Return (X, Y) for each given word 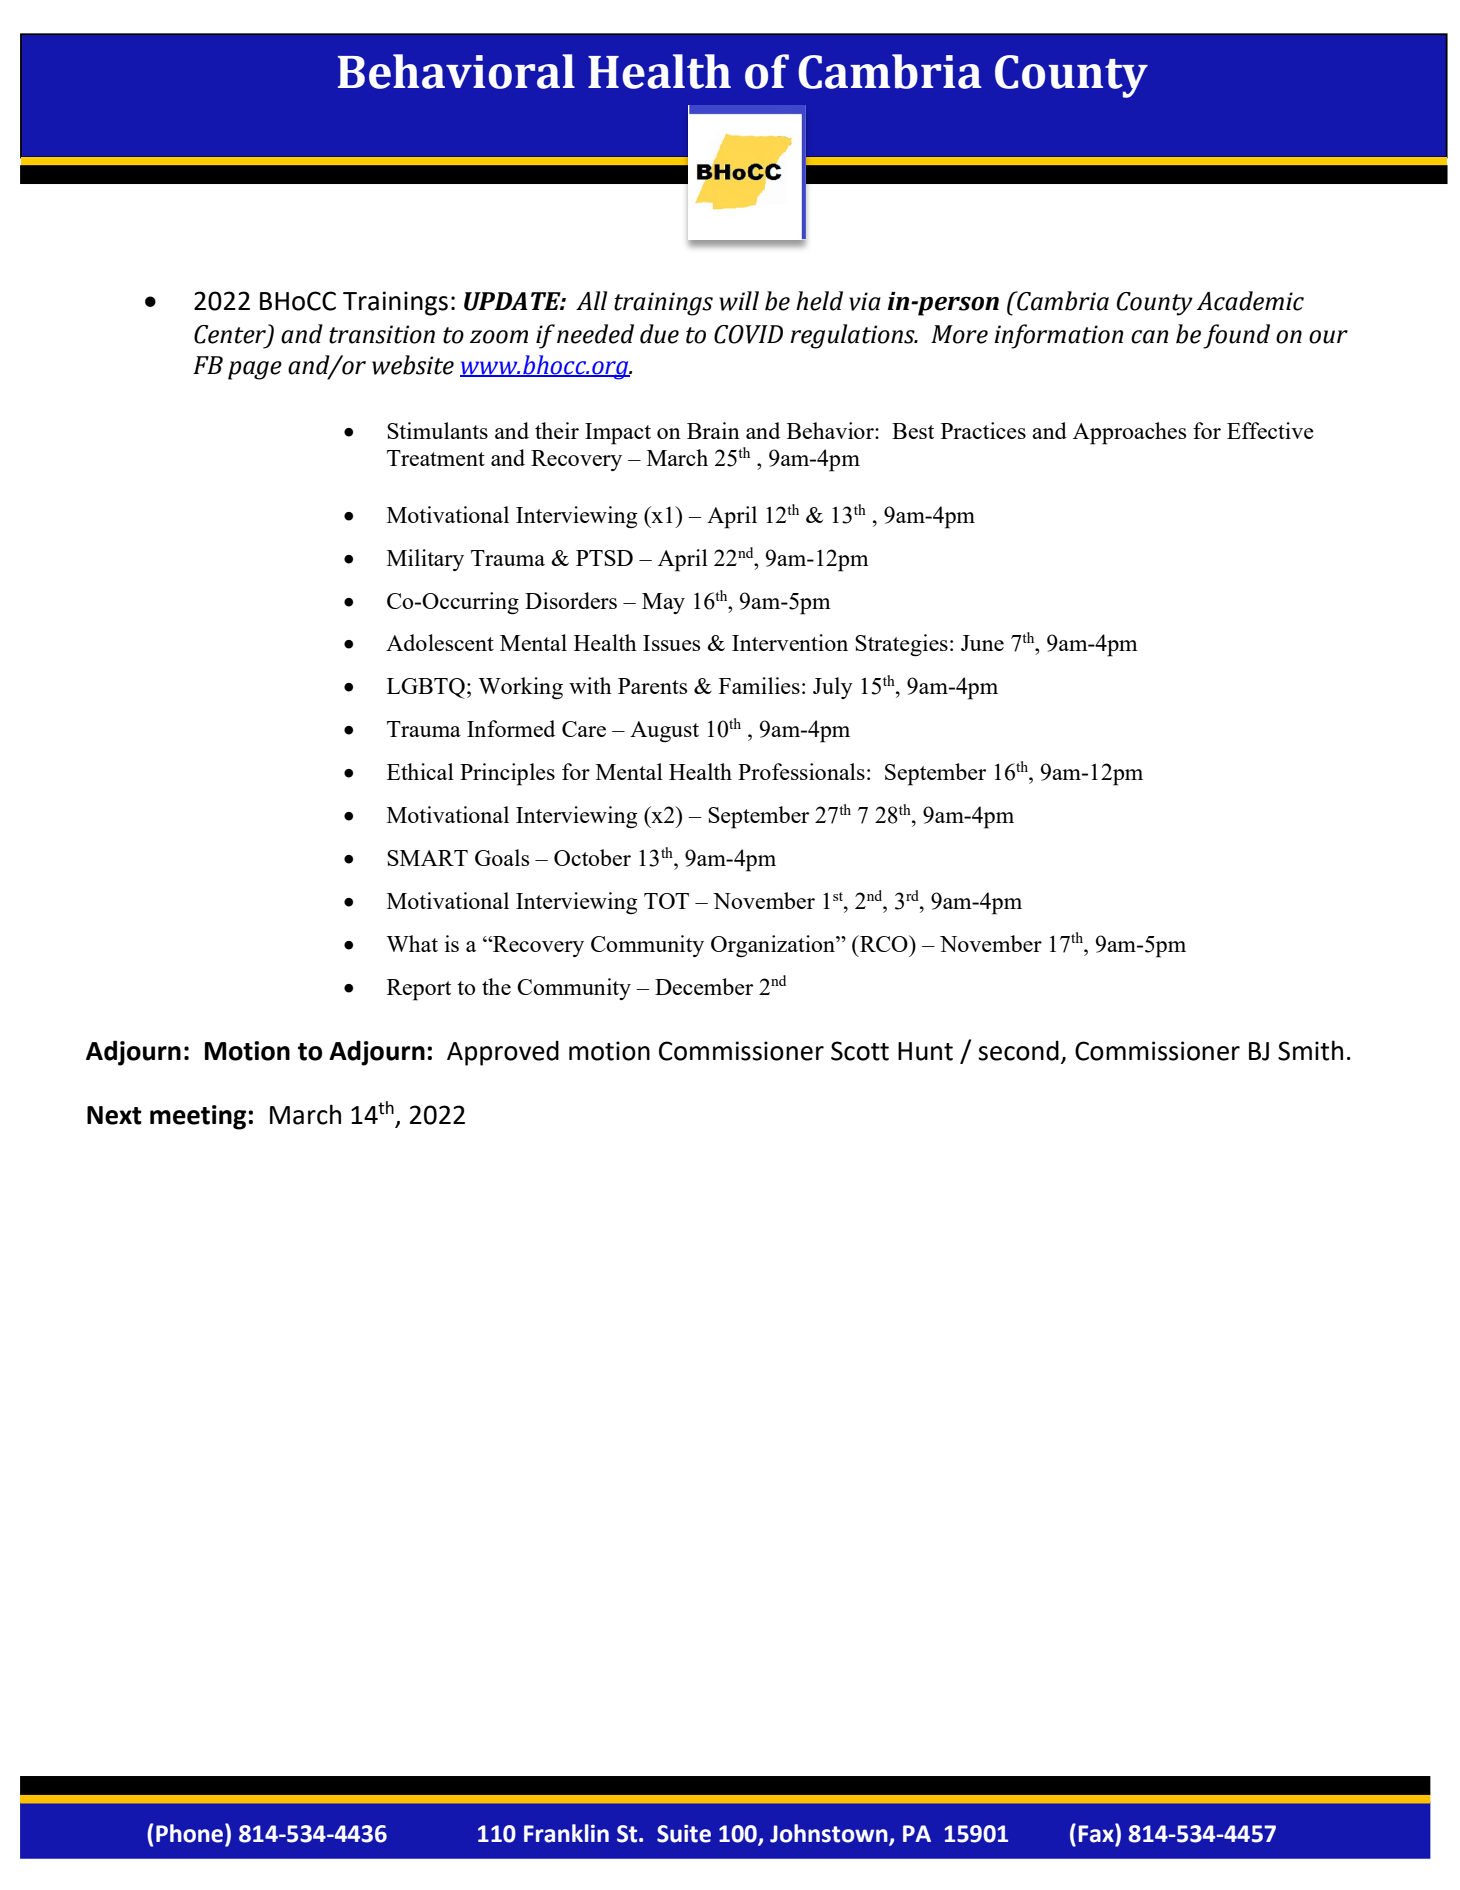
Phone (191, 1834)
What (412, 943)
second (1018, 1050)
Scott (860, 1051)
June (982, 643)
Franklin (566, 1833)
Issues (671, 643)
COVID (748, 334)
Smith (1310, 1050)
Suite (684, 1833)
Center (231, 335)
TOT (666, 901)
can (1149, 337)
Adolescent (440, 642)
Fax (1097, 1834)
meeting (199, 1117)
